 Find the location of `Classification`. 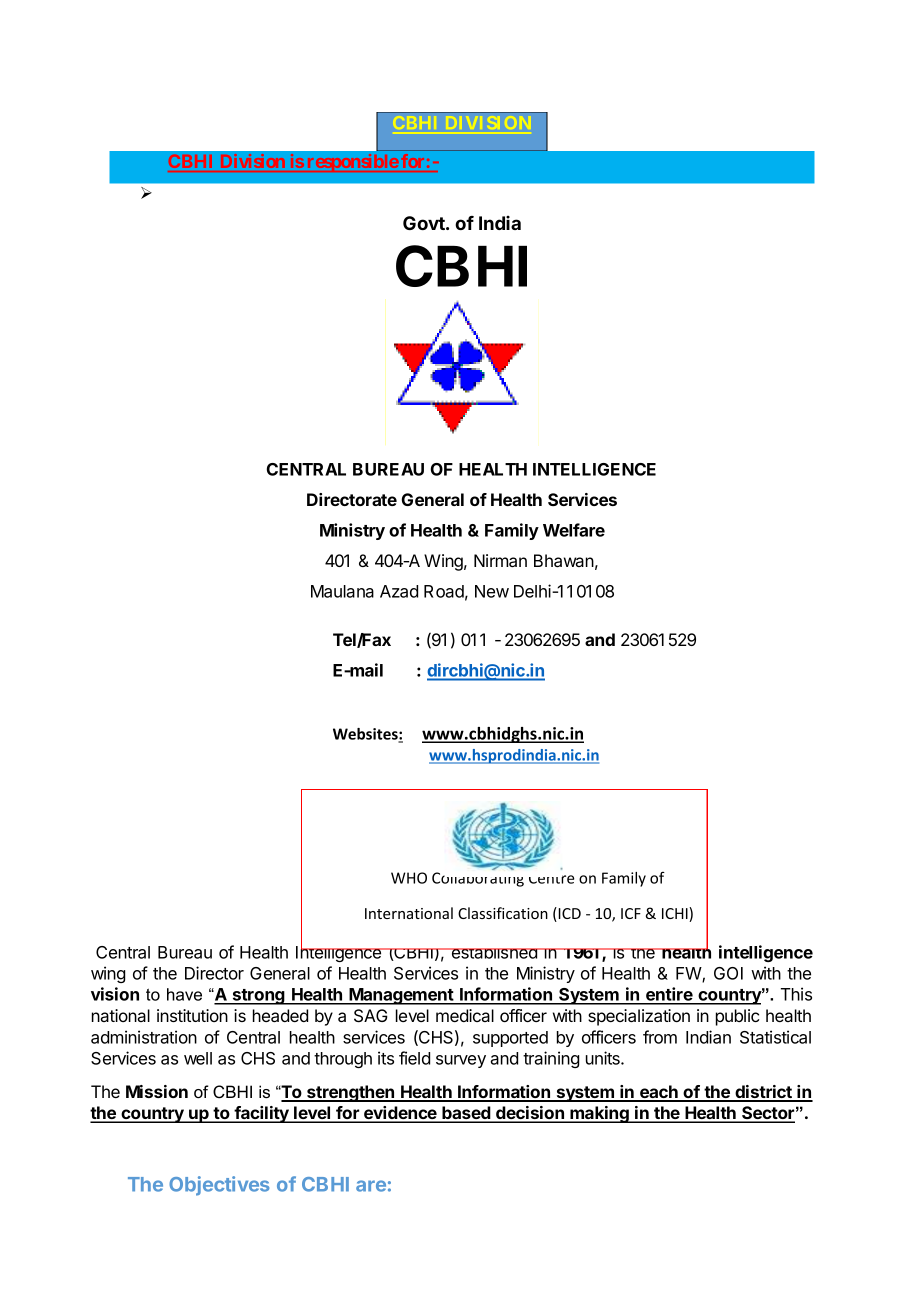

Classification is located at coordinates (503, 913).
